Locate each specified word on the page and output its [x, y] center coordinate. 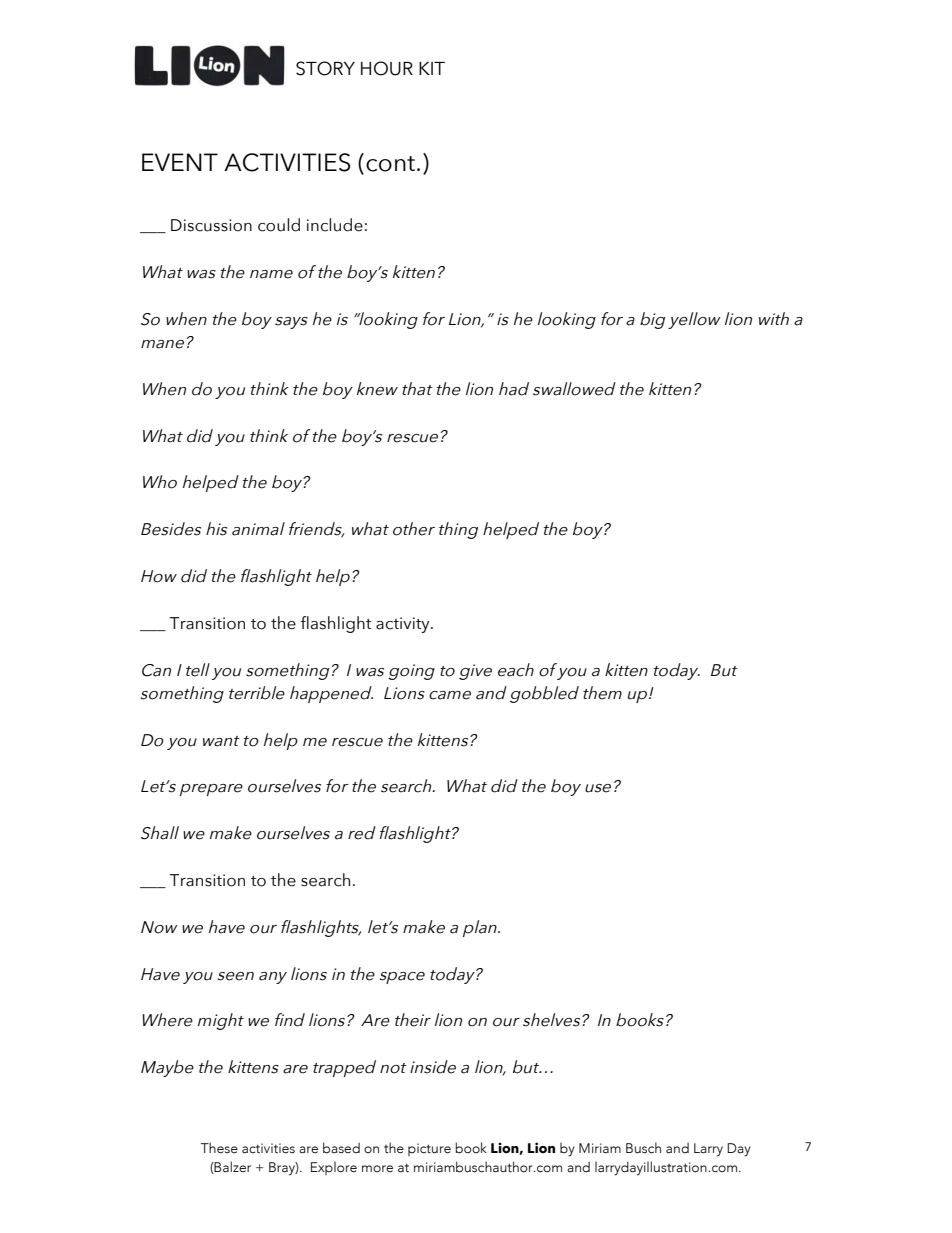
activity [404, 625]
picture [429, 1149]
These [219, 1148]
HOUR [387, 68]
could [279, 225]
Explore [334, 1168]
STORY [325, 68]
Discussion [211, 225]
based [341, 1148]
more [377, 1168]
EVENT [180, 162]
